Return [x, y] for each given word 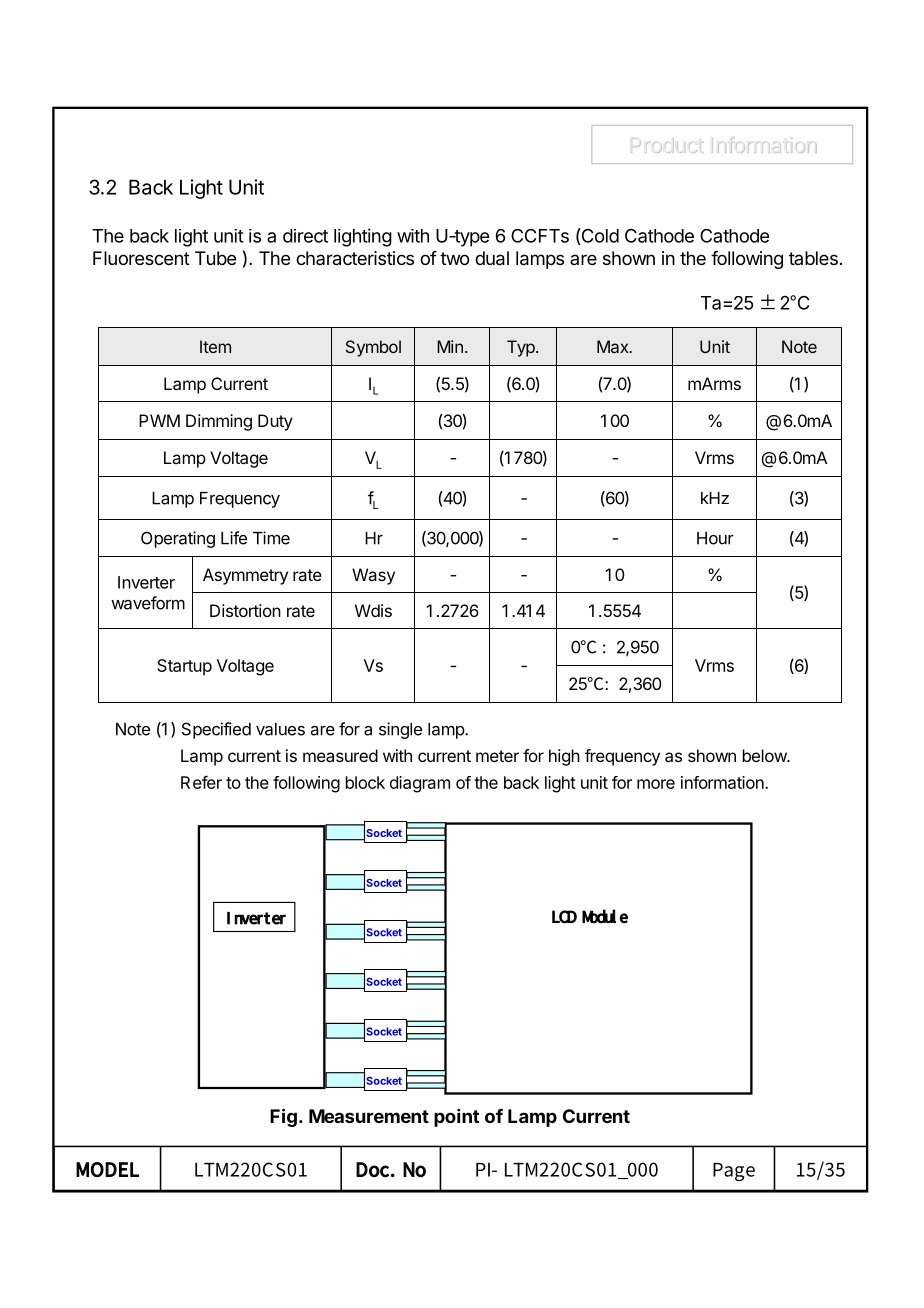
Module [605, 916]
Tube [215, 258]
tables [813, 258]
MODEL [107, 1169]
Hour [715, 538]
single [400, 730]
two [454, 258]
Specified [216, 730]
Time [271, 538]
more [656, 784]
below [765, 755]
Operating [178, 539]
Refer [201, 782]
